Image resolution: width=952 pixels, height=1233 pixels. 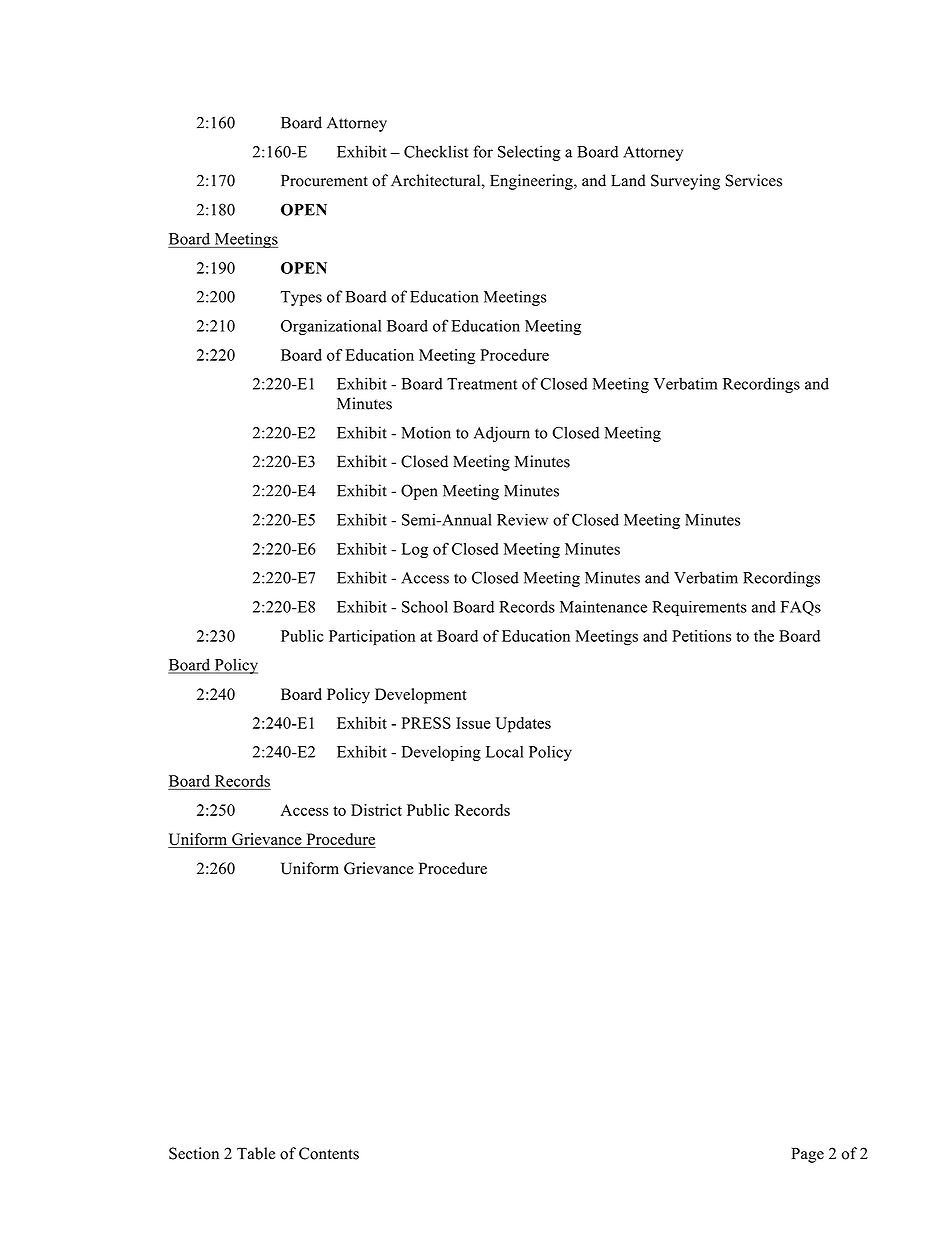 I want to click on Procurement, so click(x=324, y=181).
